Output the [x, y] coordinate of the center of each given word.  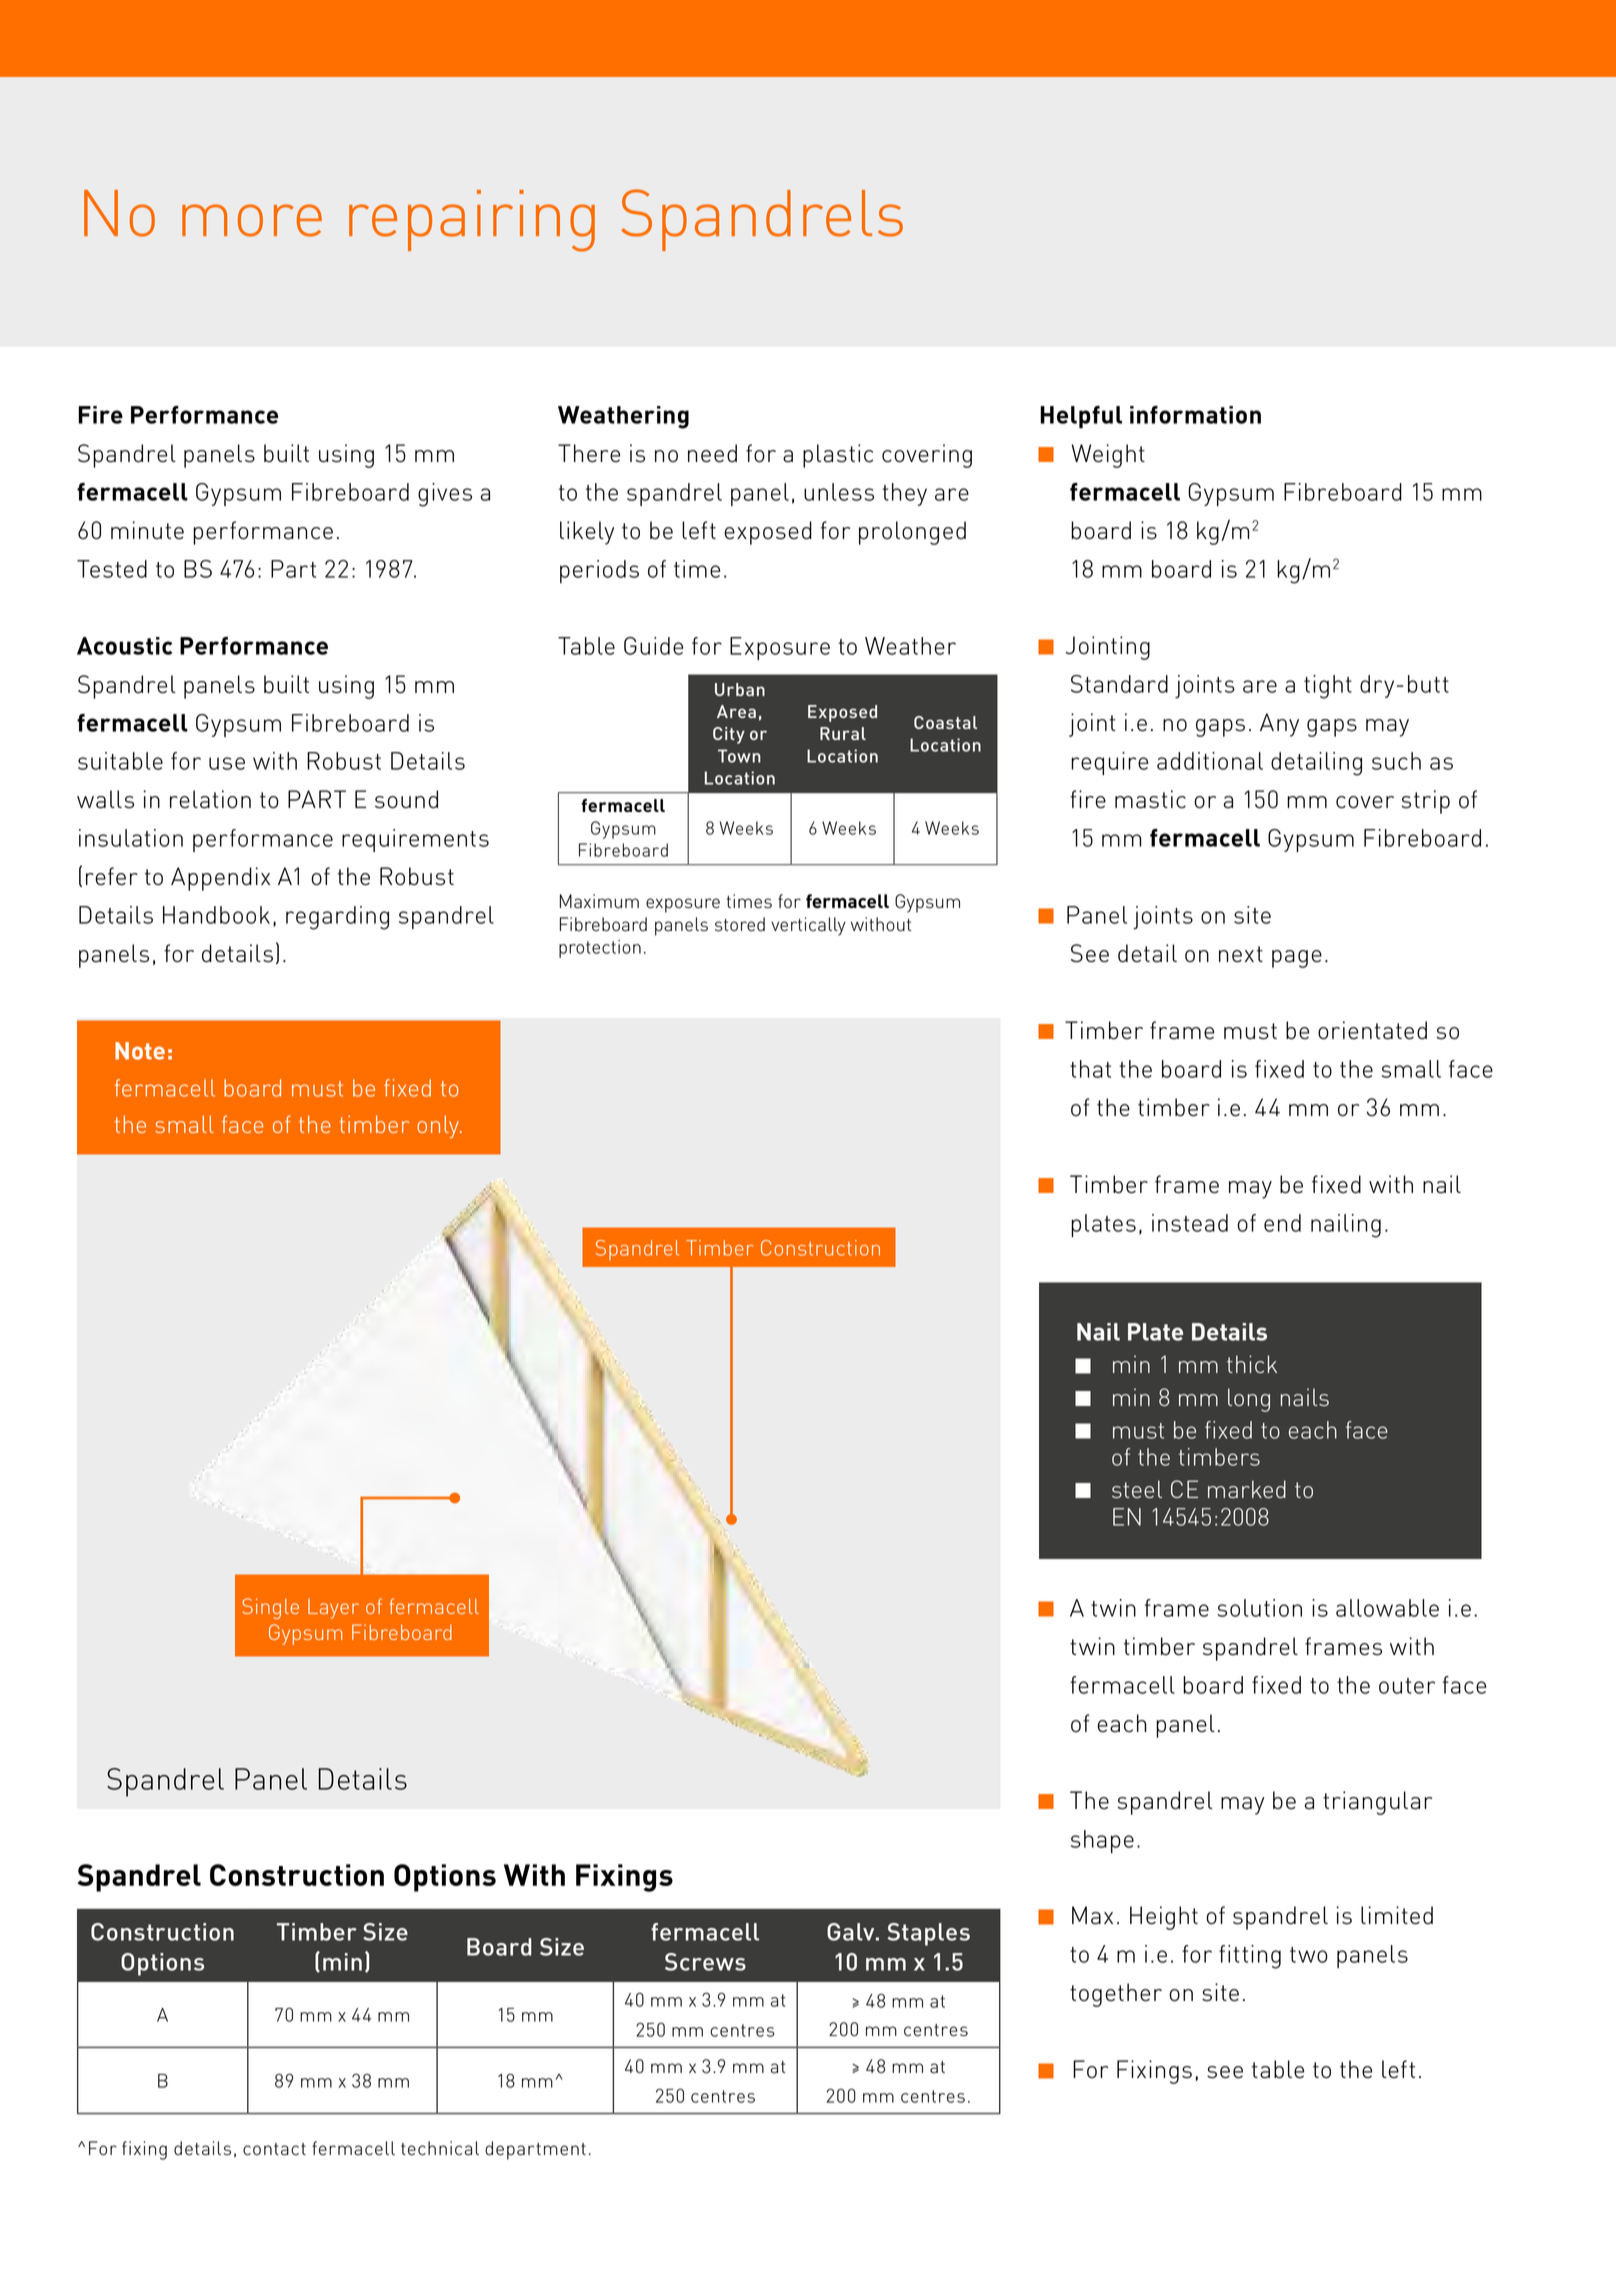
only [439, 1127]
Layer [333, 1609]
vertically [808, 926]
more [252, 220]
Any [1279, 725]
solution [1260, 1608]
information [1195, 415]
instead [1190, 1223]
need [712, 453]
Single [270, 1608]
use [227, 763]
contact [274, 2149]
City [729, 735]
